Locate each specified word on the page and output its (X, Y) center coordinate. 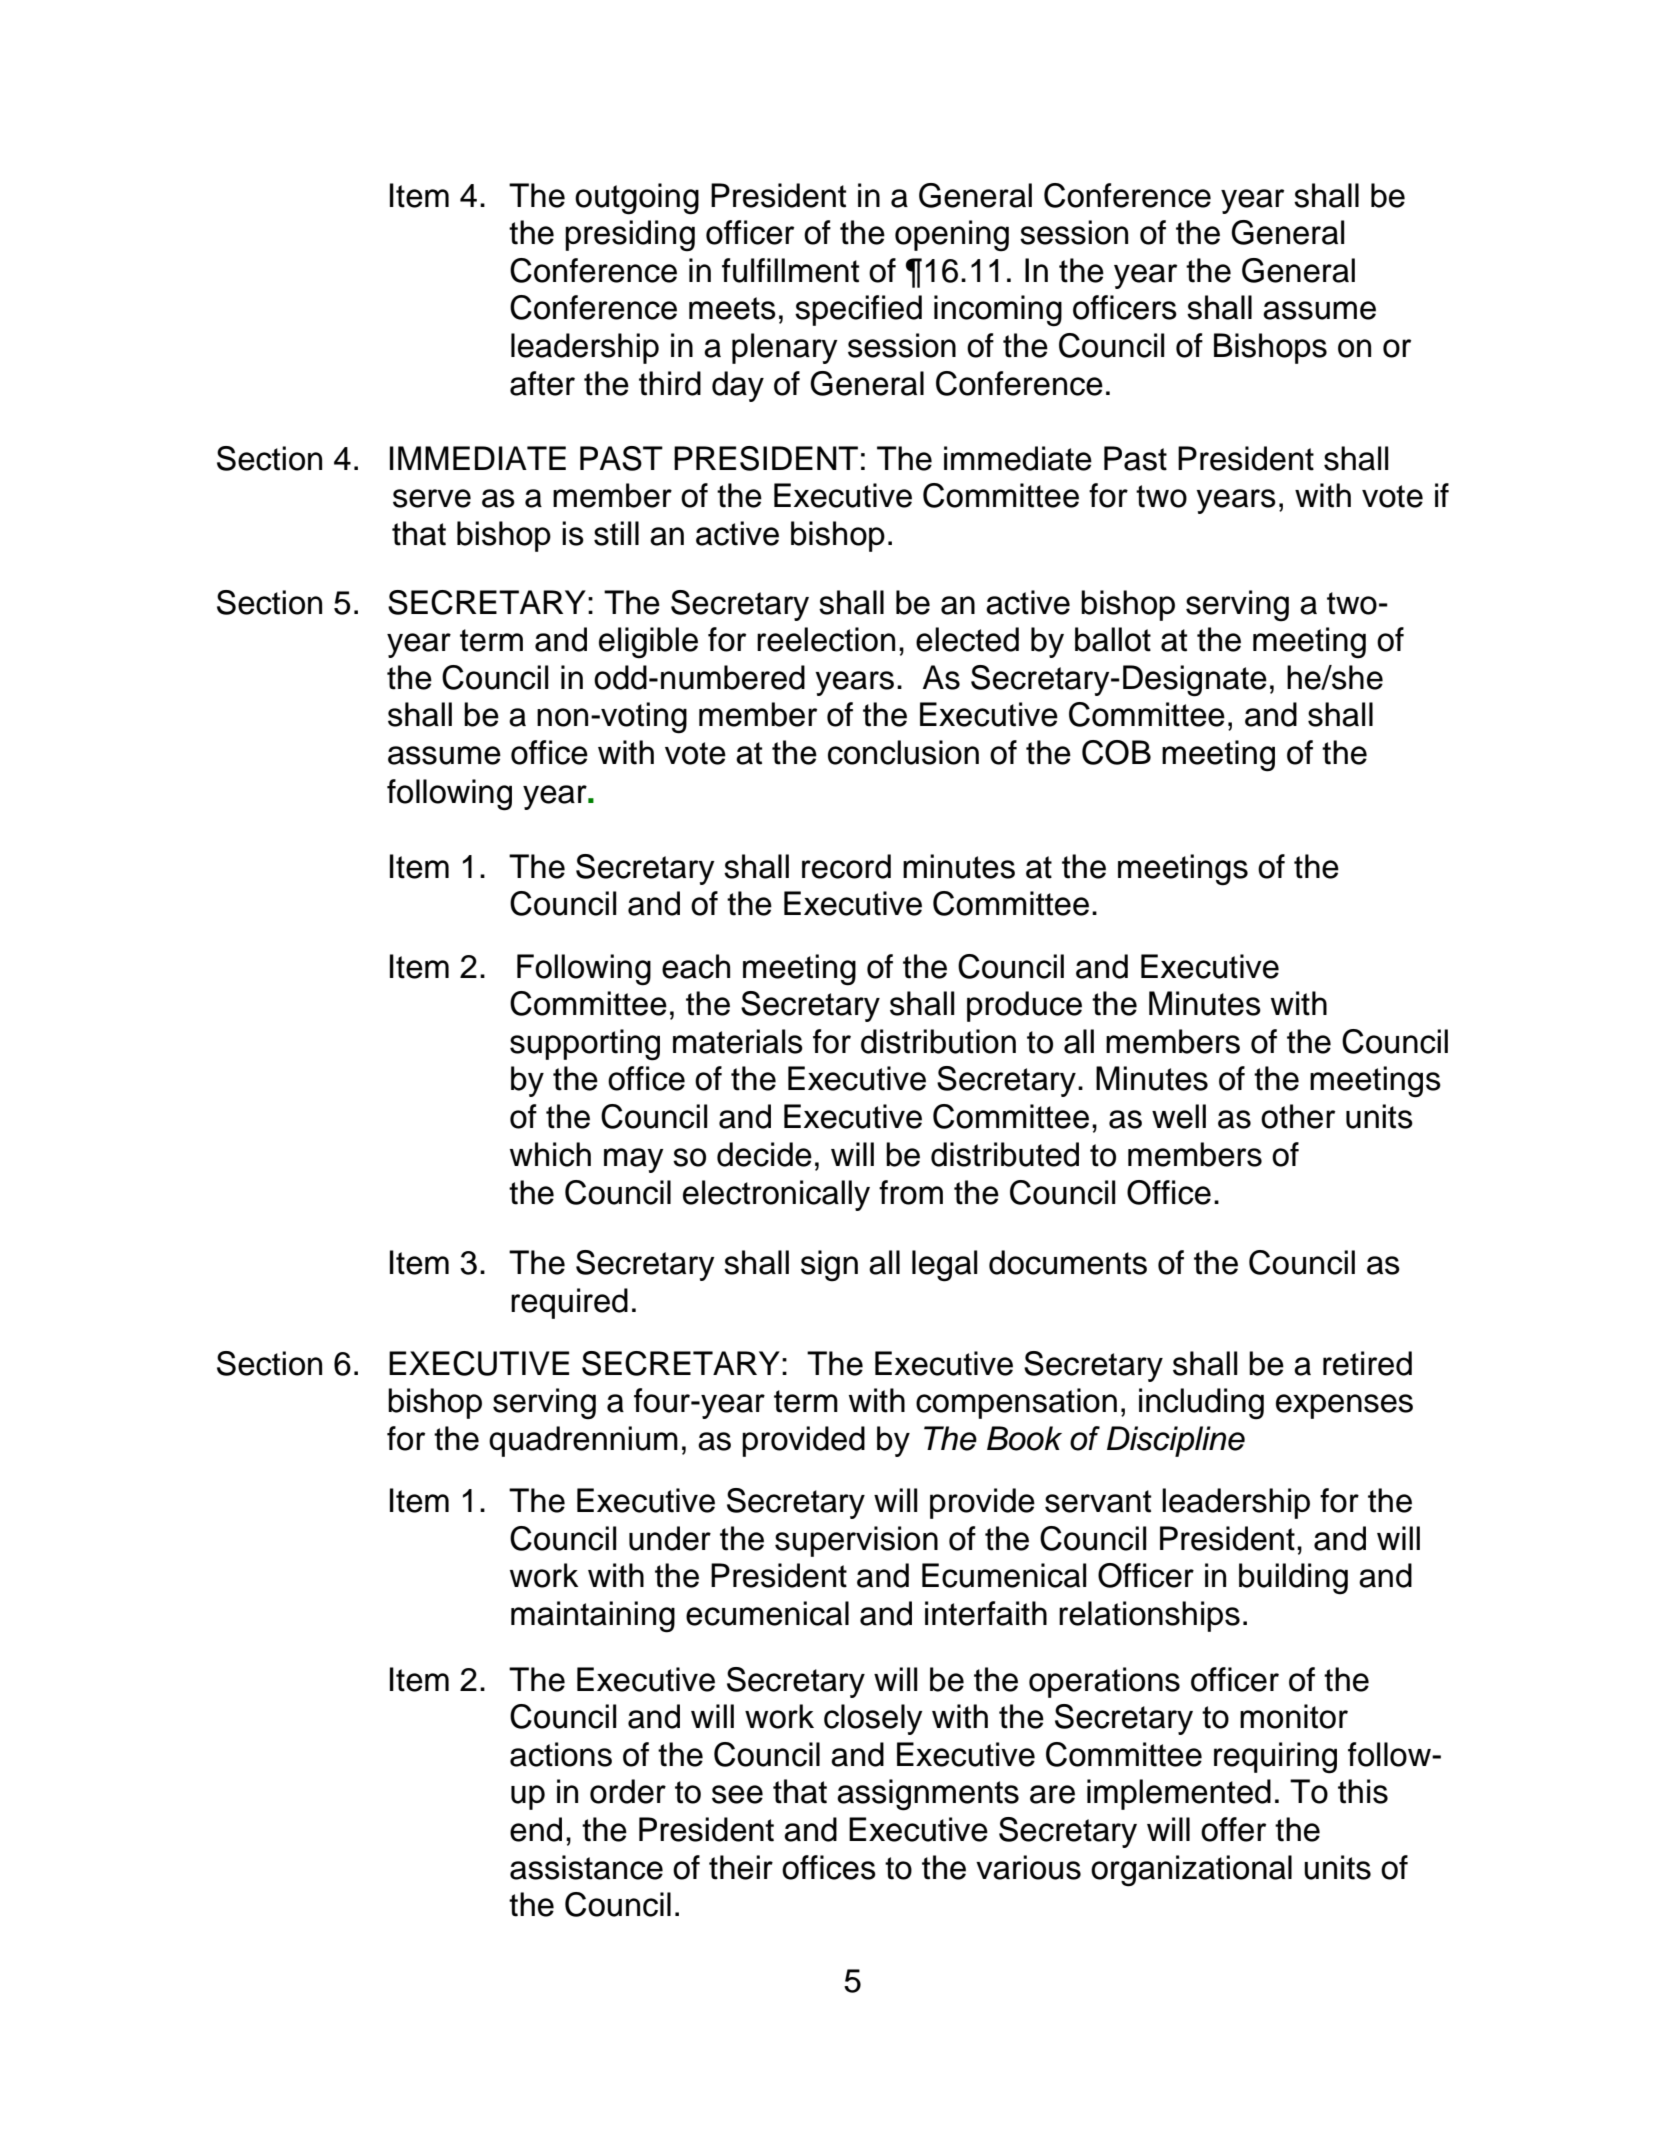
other (1298, 1116)
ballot (1113, 639)
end (536, 1829)
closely (873, 1719)
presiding (630, 236)
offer (1233, 1829)
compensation (1016, 1403)
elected (967, 639)
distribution (938, 1041)
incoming (998, 311)
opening (952, 236)
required (569, 1303)
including (1201, 1404)
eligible (648, 643)
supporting (585, 1045)
